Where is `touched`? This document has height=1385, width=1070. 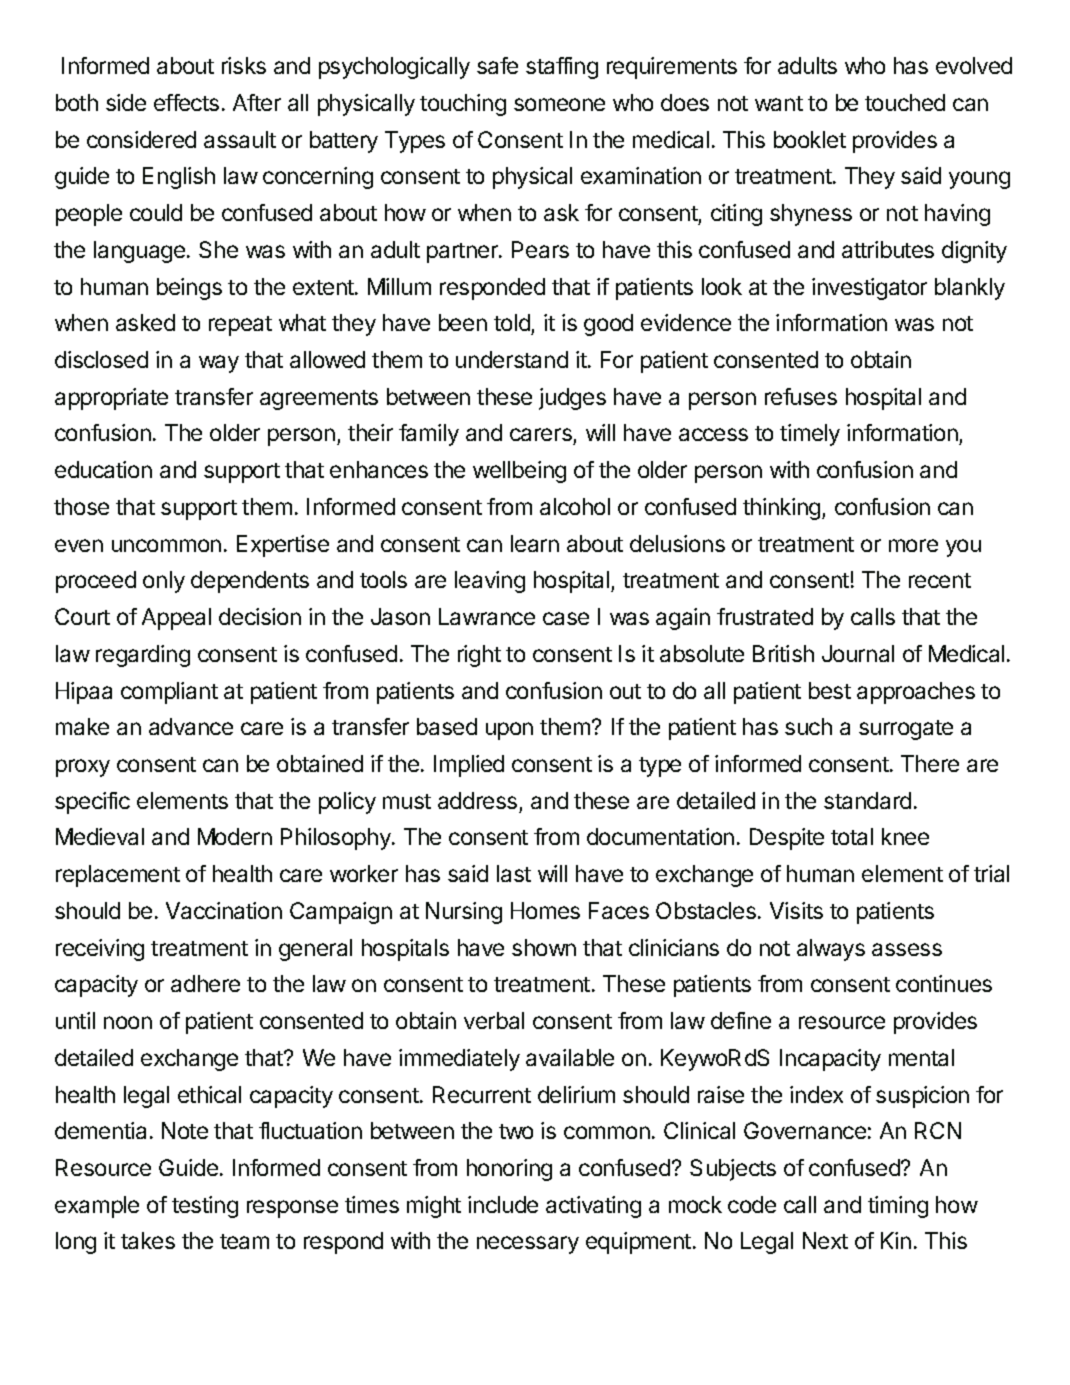
touched is located at coordinates (905, 102).
